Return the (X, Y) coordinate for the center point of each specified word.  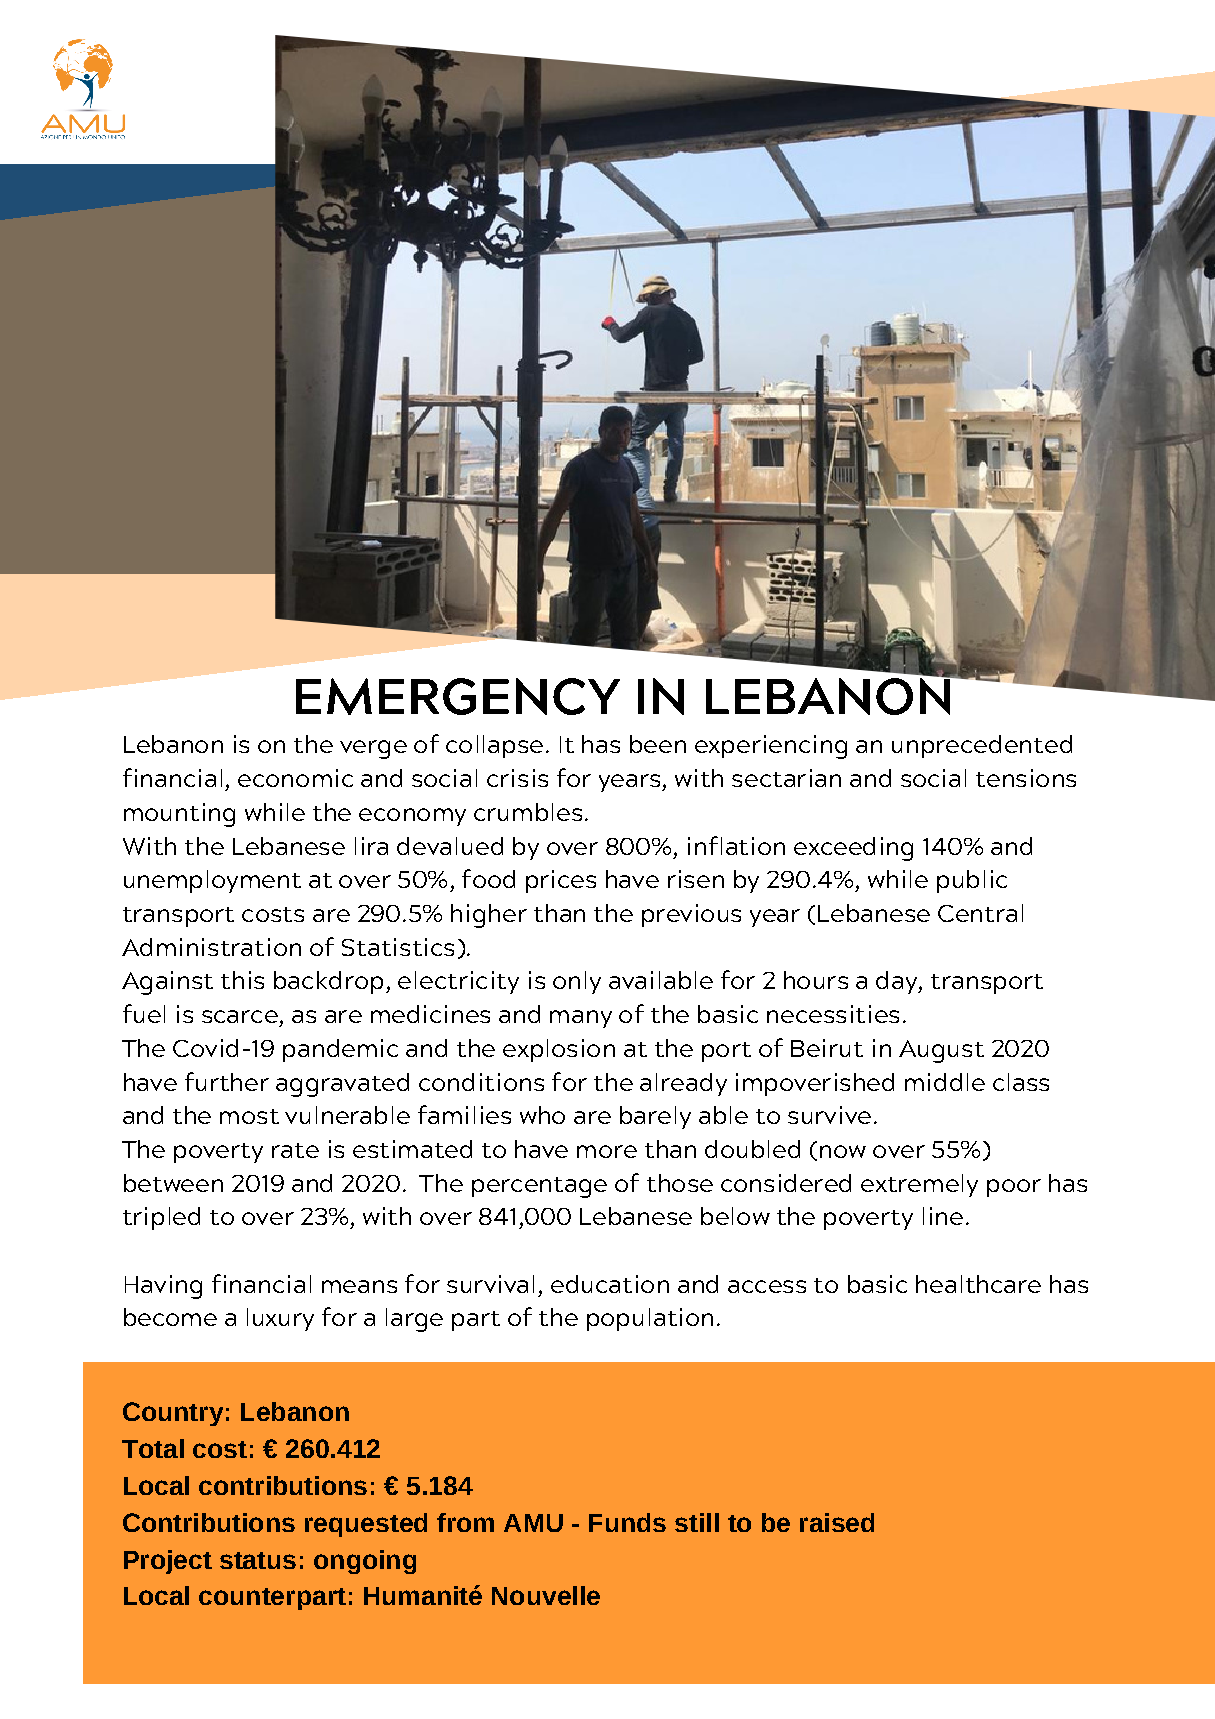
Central (980, 913)
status (258, 1560)
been (658, 744)
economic (295, 778)
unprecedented (982, 746)
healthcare (978, 1284)
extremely (919, 1185)
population (650, 1319)
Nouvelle (546, 1595)
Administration (211, 947)
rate (295, 1150)
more (607, 1151)
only (577, 982)
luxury (280, 1319)
